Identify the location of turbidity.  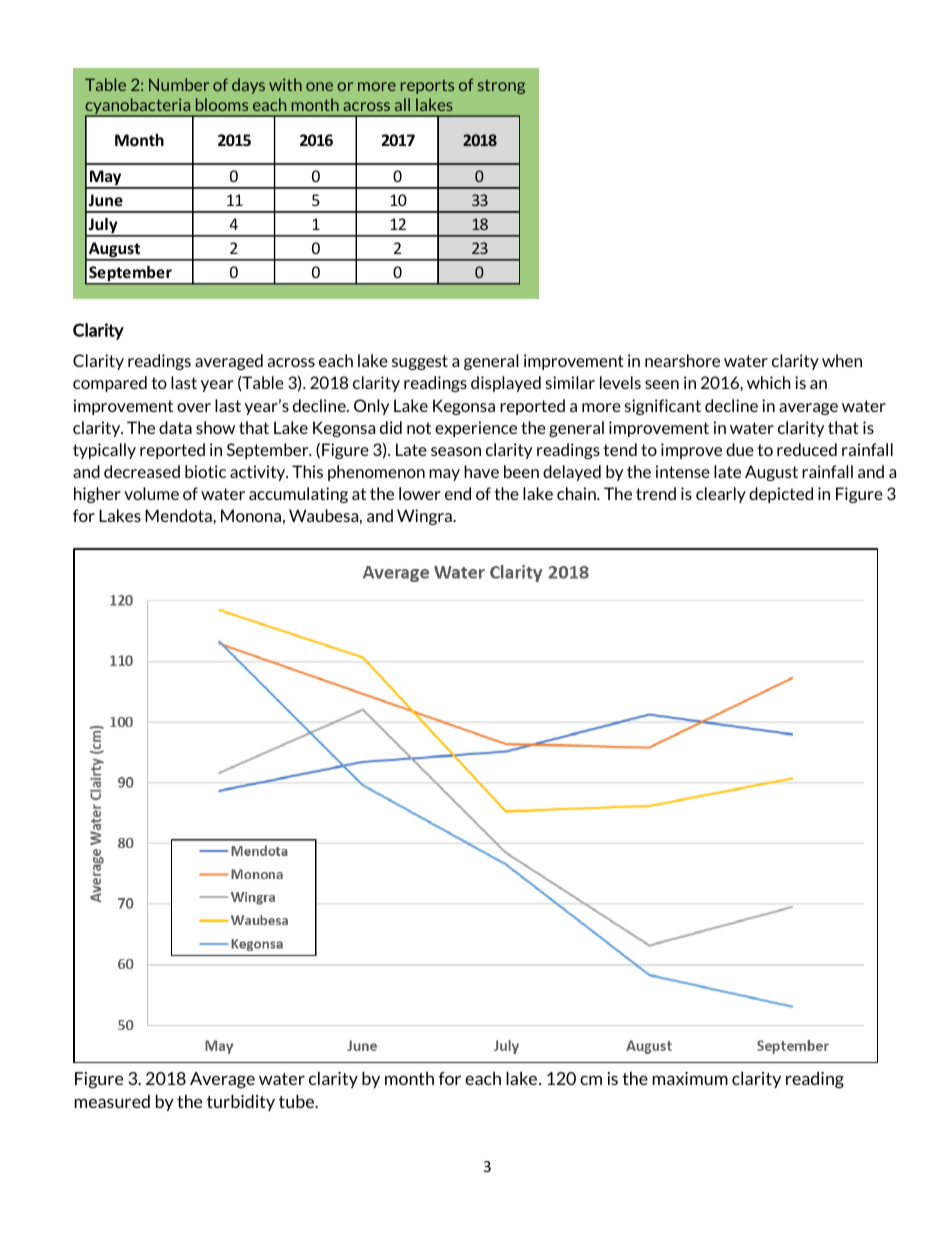
(241, 1102).
